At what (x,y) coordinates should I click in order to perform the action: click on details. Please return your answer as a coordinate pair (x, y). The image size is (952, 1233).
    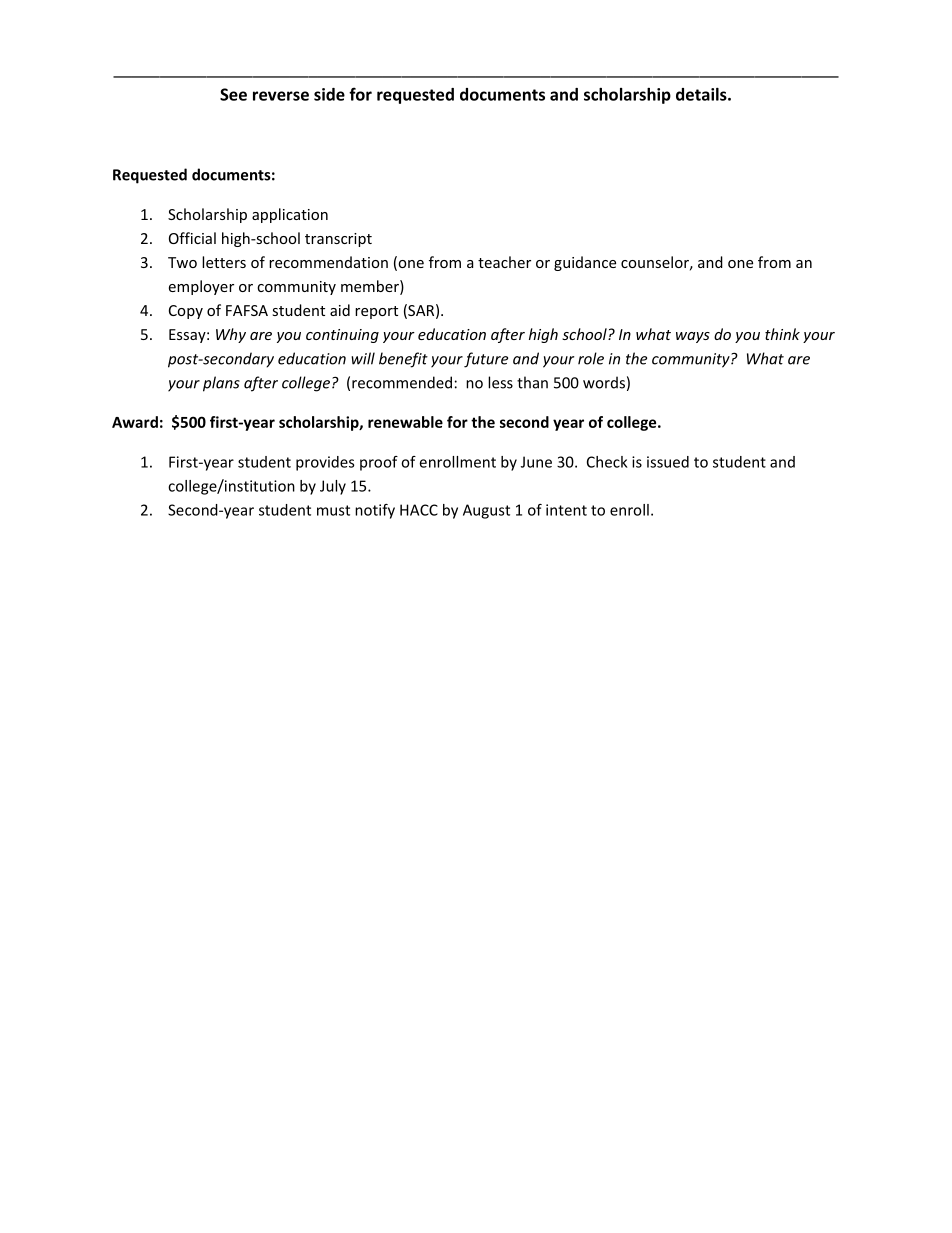
    Looking at the image, I should click on (701, 94).
